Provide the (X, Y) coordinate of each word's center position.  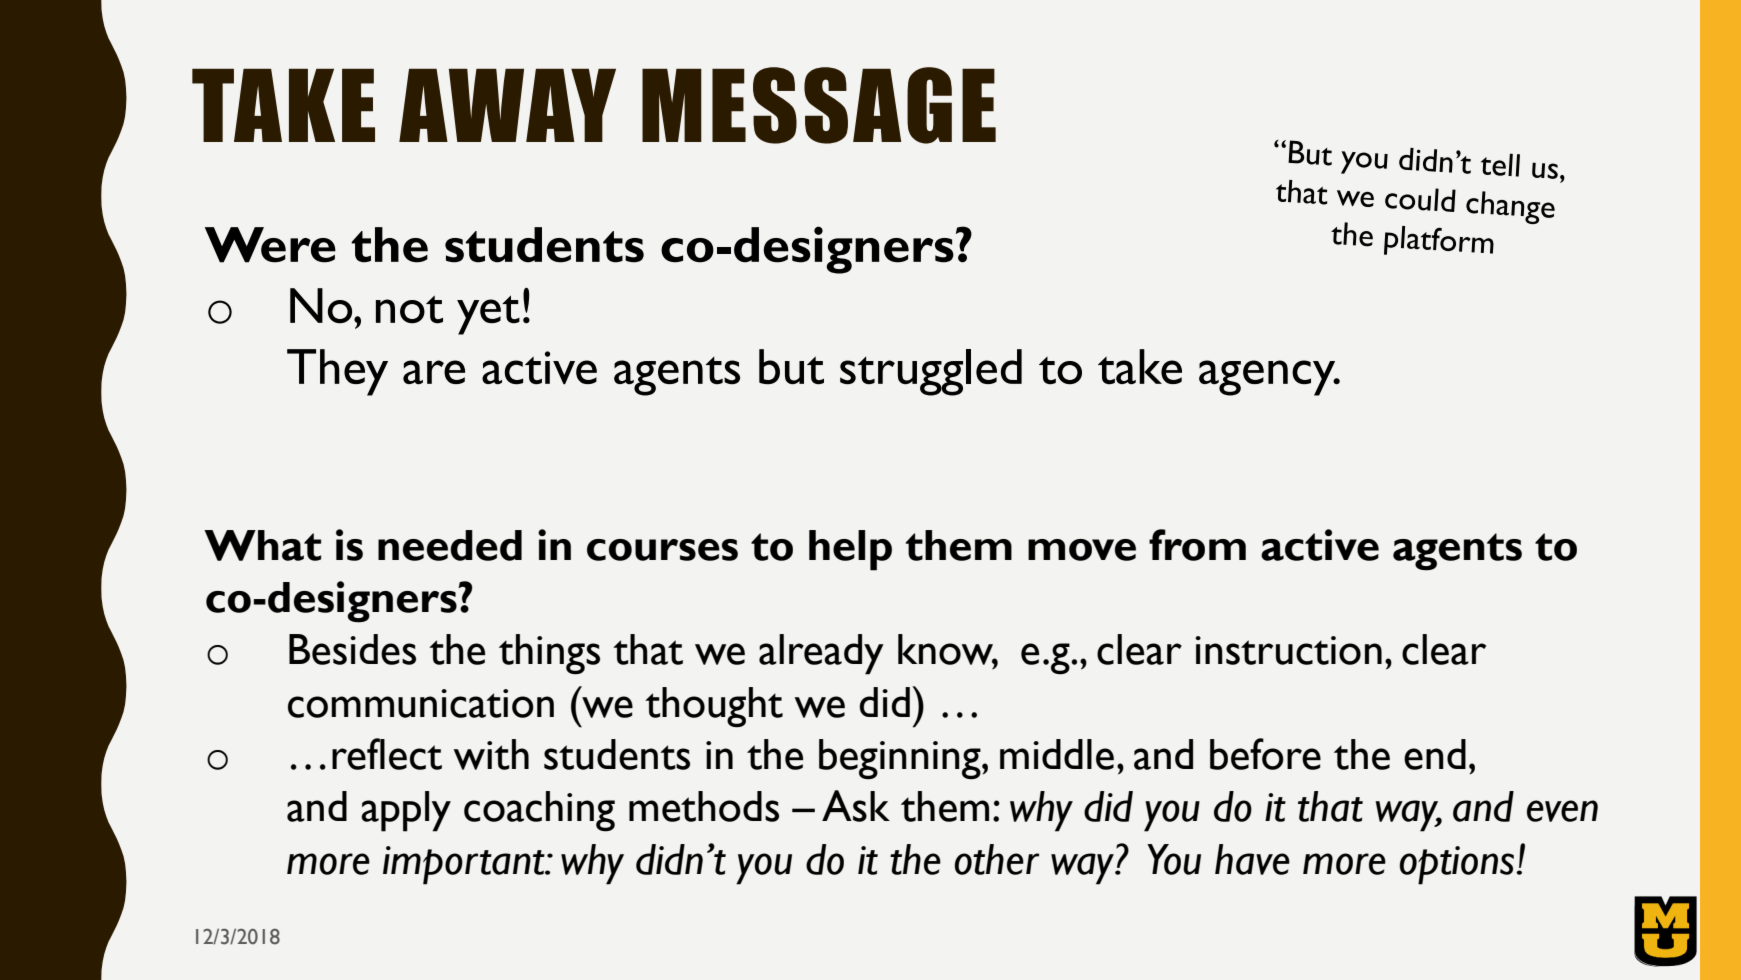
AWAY (507, 105)
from (1197, 545)
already (821, 654)
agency (1268, 378)
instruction (1288, 650)
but (791, 367)
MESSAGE (819, 105)
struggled (931, 372)
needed (450, 545)
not (409, 309)
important (465, 865)
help (850, 550)
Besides (352, 649)
